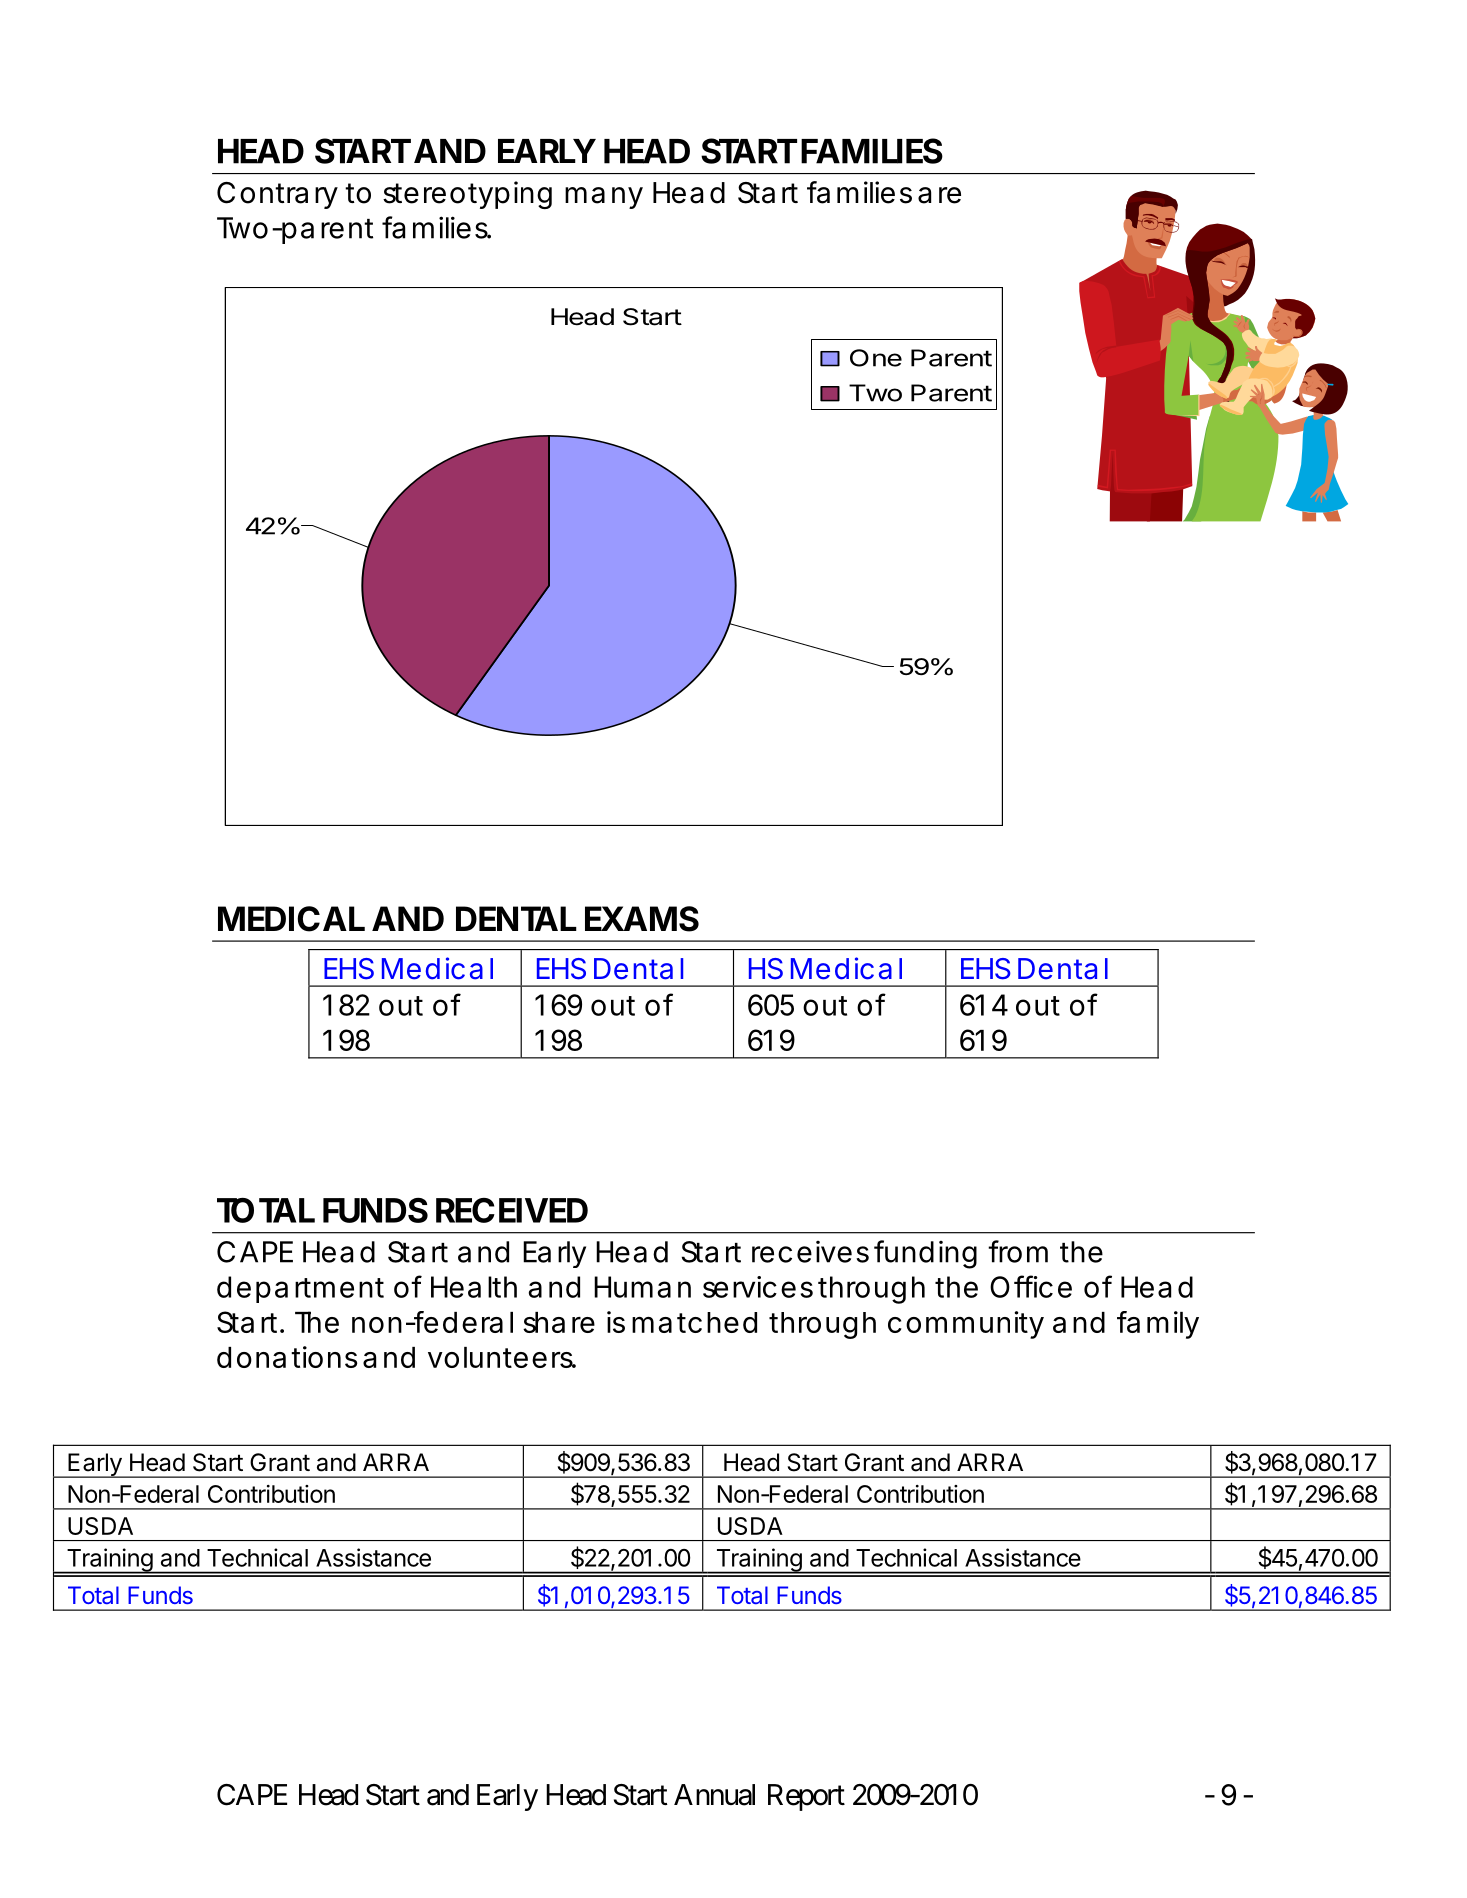 The height and width of the image is (1898, 1467). What do you see at coordinates (810, 1252) in the image?
I see `receives` at bounding box center [810, 1252].
